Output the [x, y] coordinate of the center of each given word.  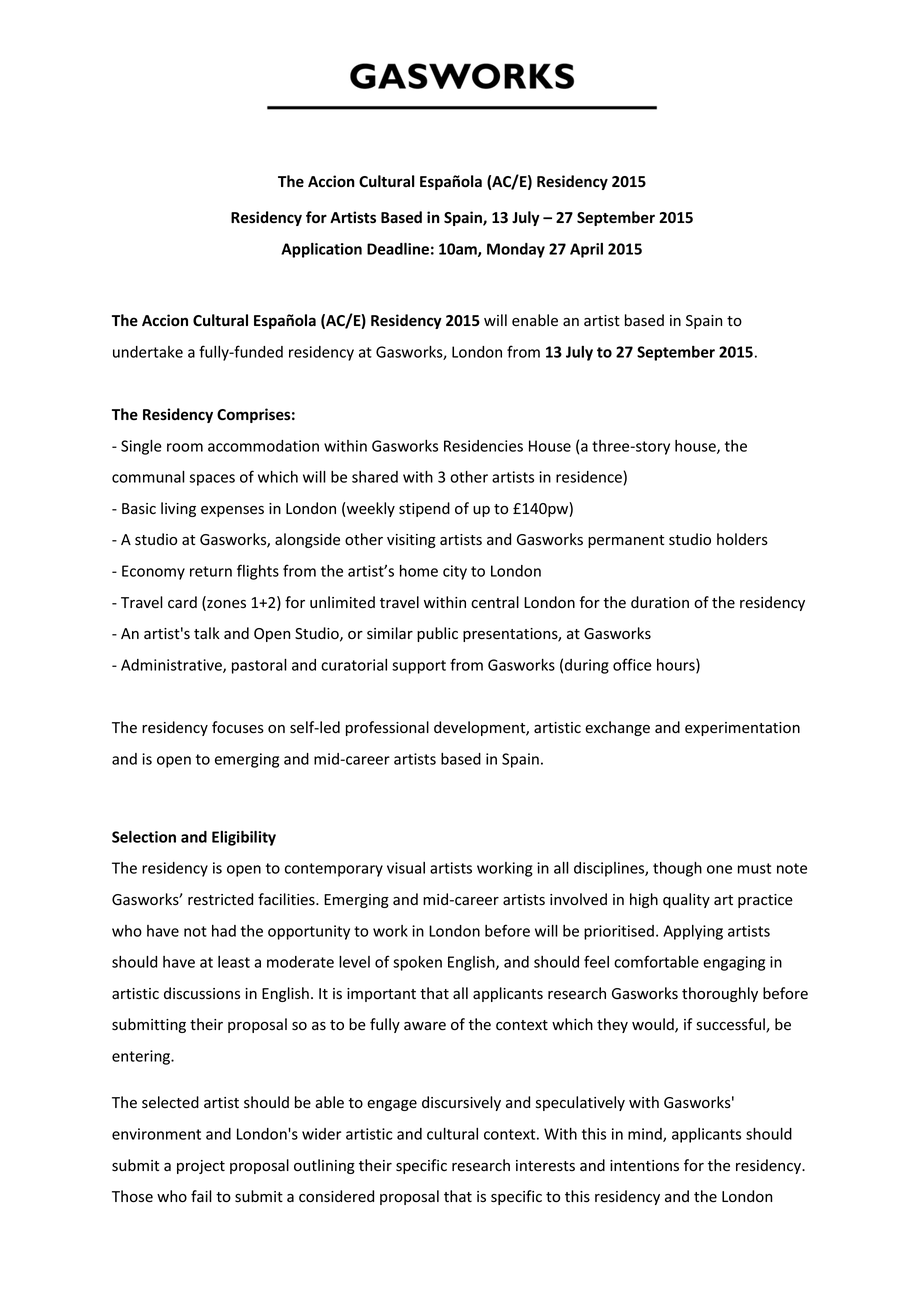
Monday [516, 250]
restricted [220, 899]
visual [406, 868]
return [211, 571]
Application [321, 250]
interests [545, 1166]
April [586, 250]
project [201, 1167]
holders [742, 539]
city [455, 572]
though [677, 869]
